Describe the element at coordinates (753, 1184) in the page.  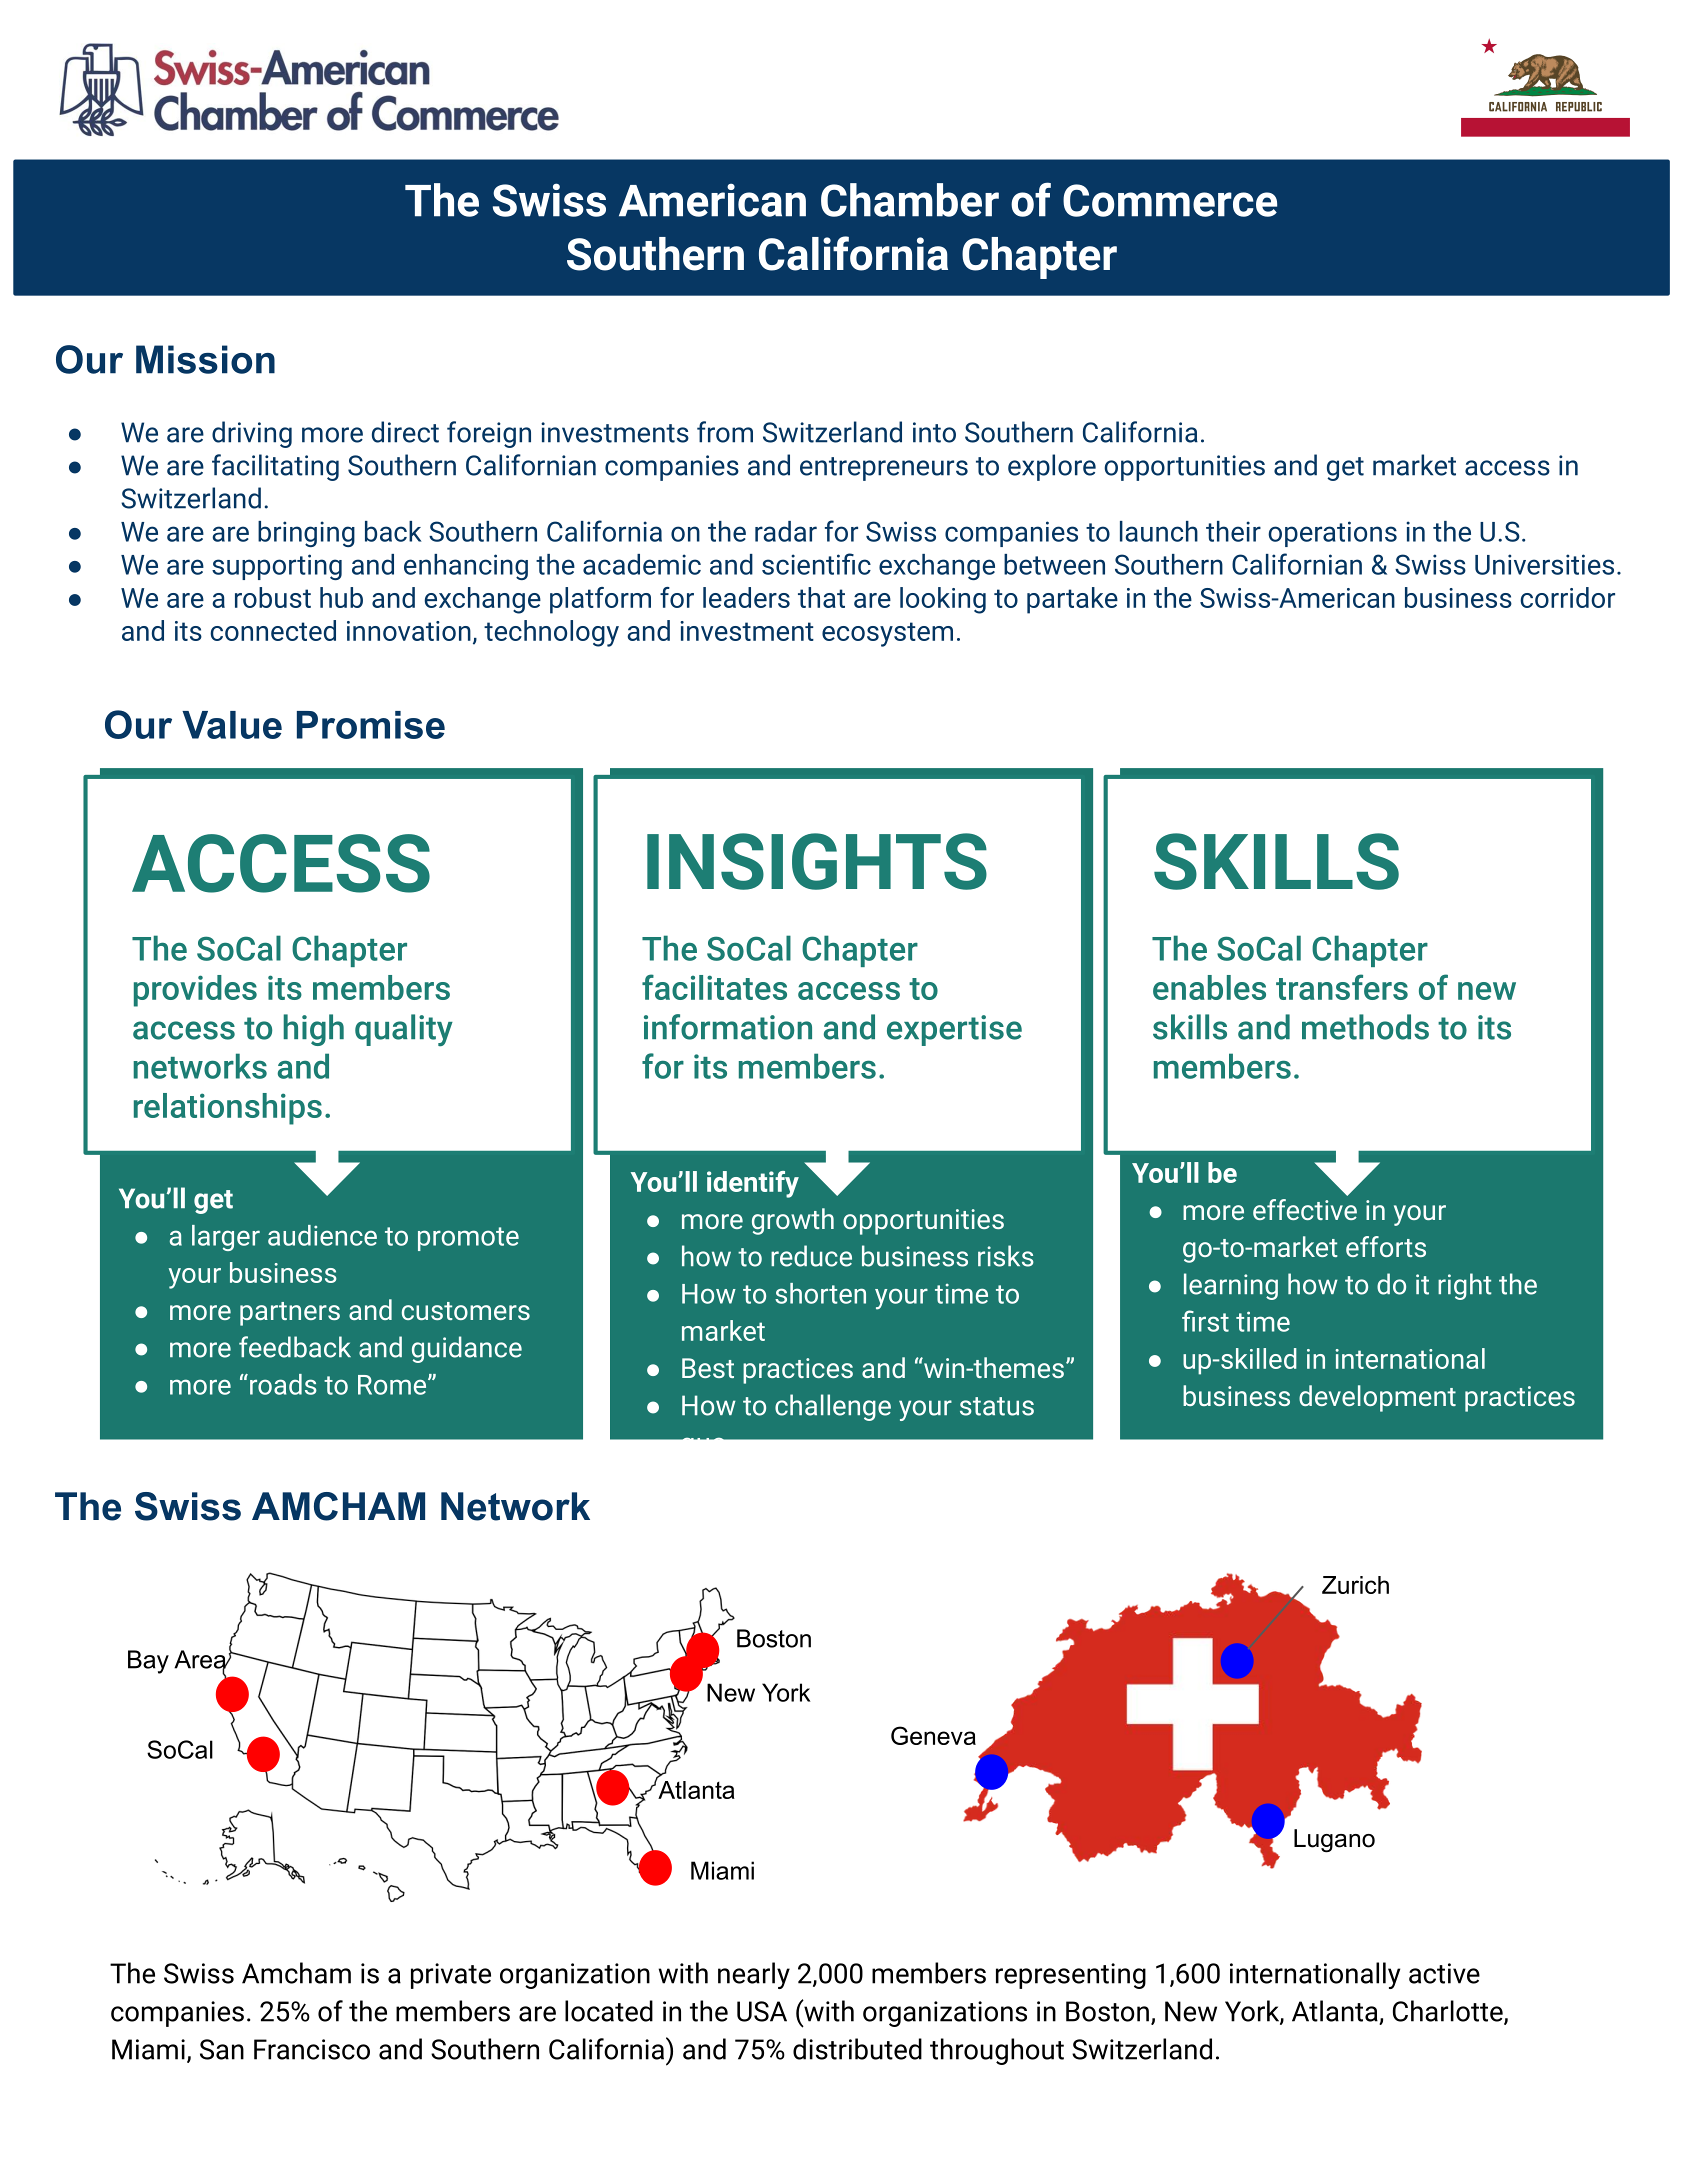
I see `identify` at that location.
